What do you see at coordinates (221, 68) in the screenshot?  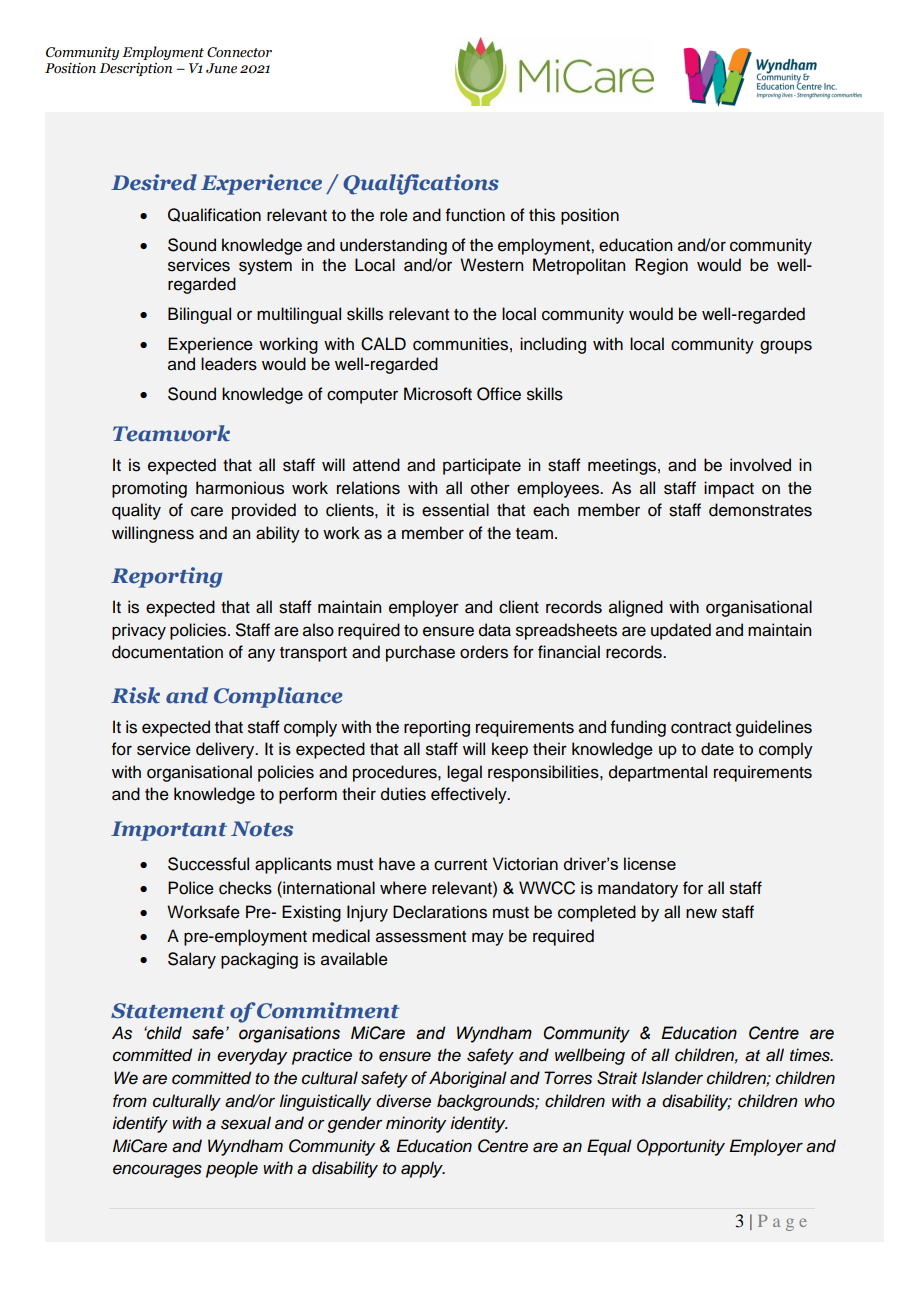 I see `June` at bounding box center [221, 68].
